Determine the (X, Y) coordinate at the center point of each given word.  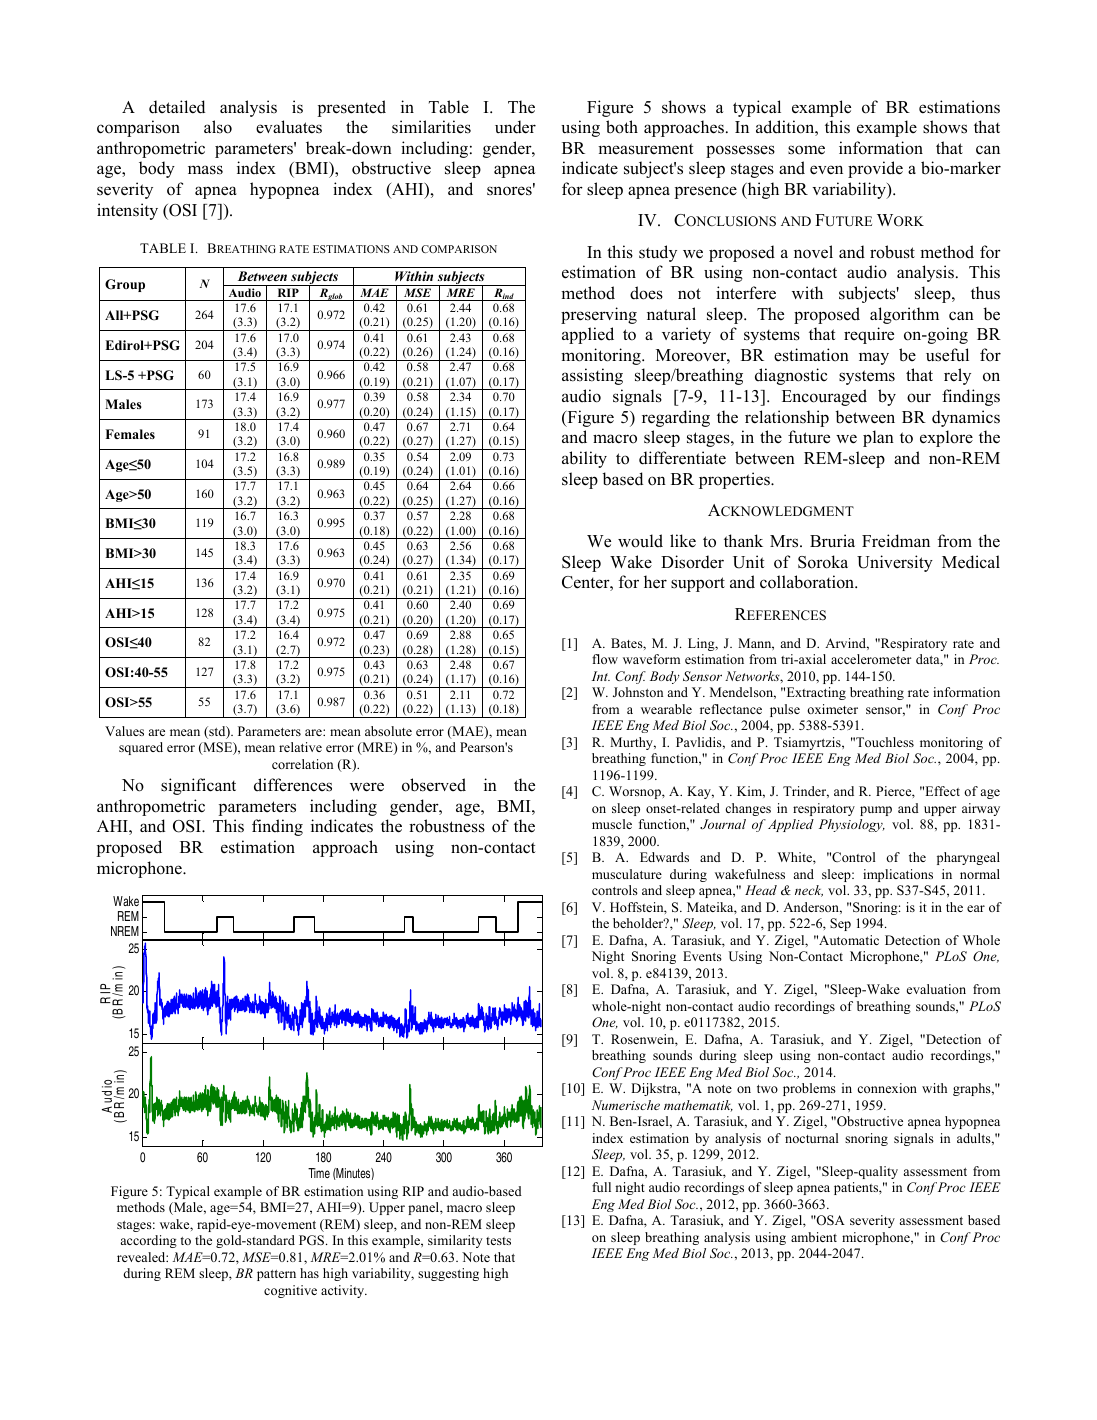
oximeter (832, 709)
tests (498, 1241)
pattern (276, 1275)
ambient (814, 1237)
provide (875, 169)
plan (878, 438)
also (218, 127)
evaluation (936, 989)
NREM (125, 931)
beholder (639, 923)
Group (125, 285)
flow (605, 659)
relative (300, 747)
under (515, 127)
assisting (592, 376)
